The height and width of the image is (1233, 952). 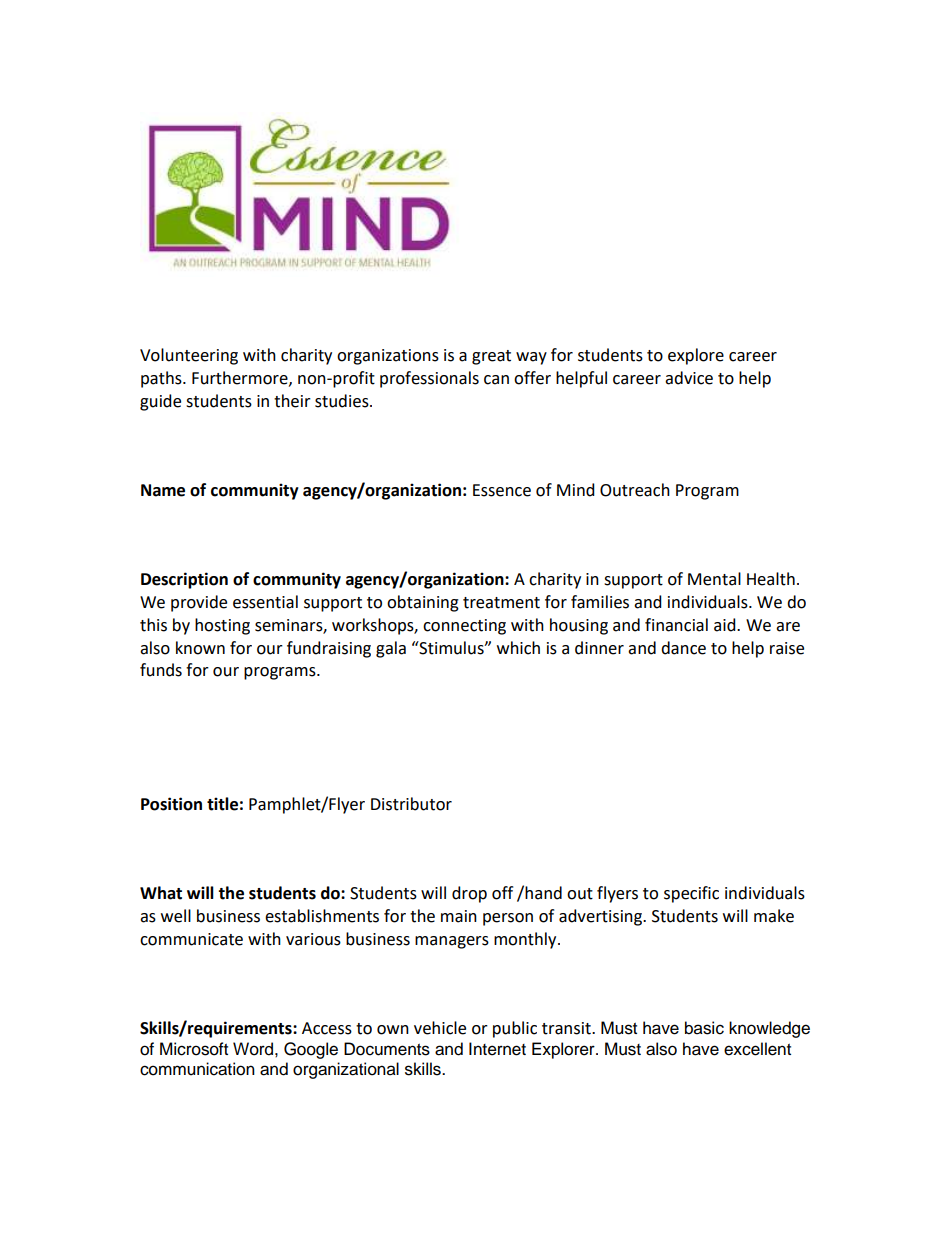 What do you see at coordinates (189, 356) in the image?
I see `Volunteering` at bounding box center [189, 356].
